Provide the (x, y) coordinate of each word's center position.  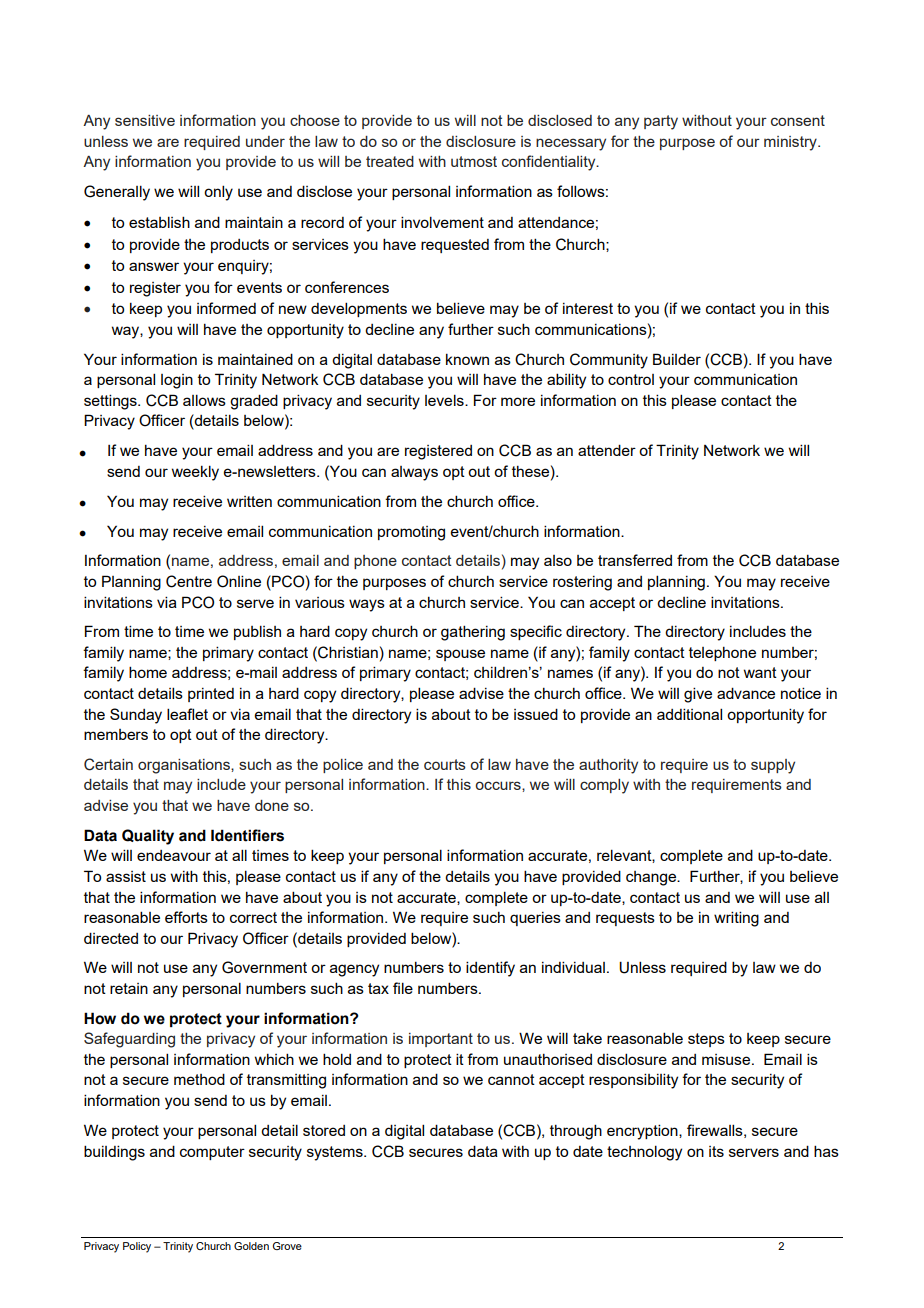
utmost (474, 161)
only (218, 193)
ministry (791, 143)
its (716, 1151)
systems (336, 1153)
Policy (137, 1247)
